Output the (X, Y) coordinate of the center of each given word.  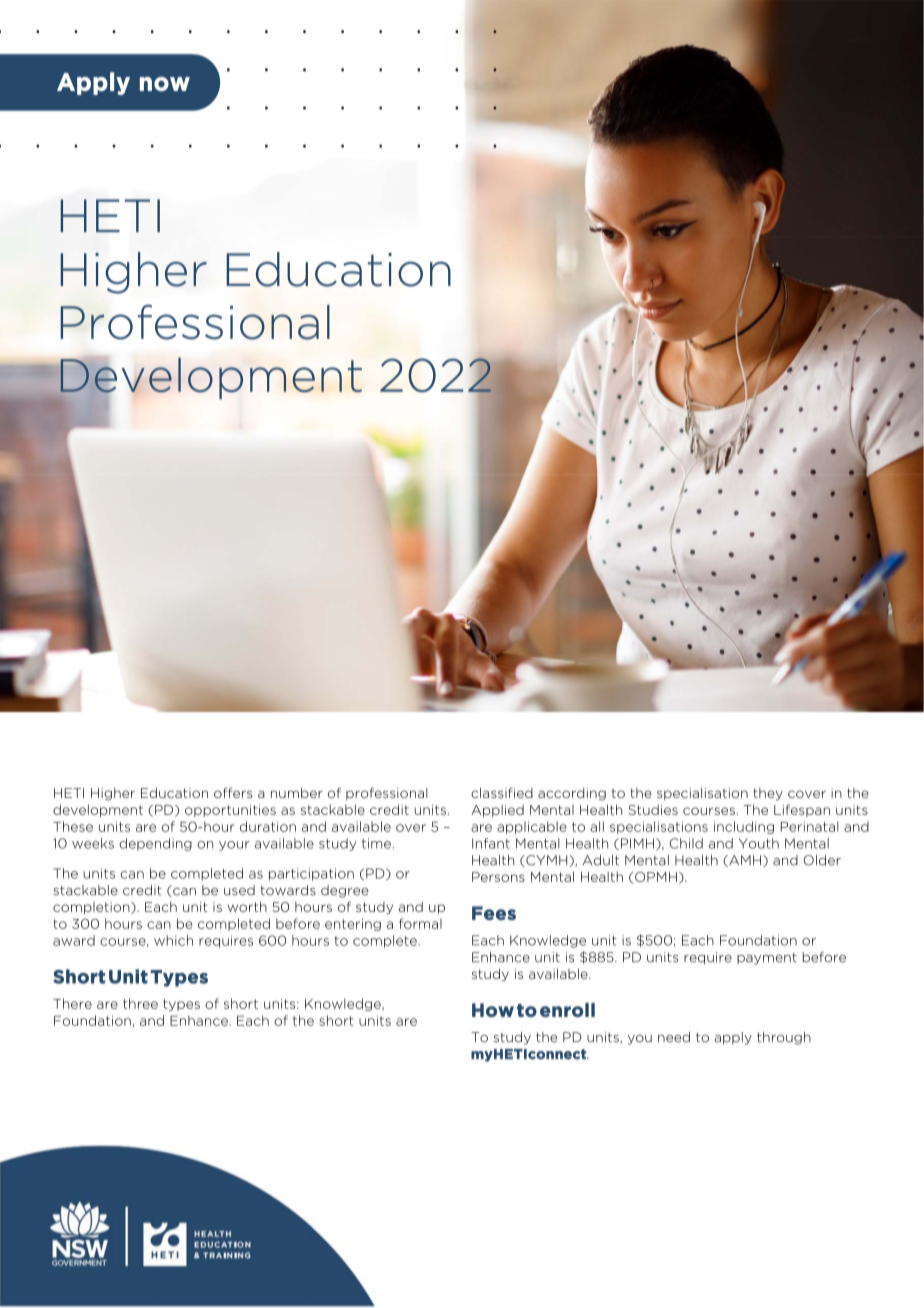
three (140, 1003)
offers (233, 792)
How (493, 1010)
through (784, 1038)
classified (502, 792)
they (768, 794)
